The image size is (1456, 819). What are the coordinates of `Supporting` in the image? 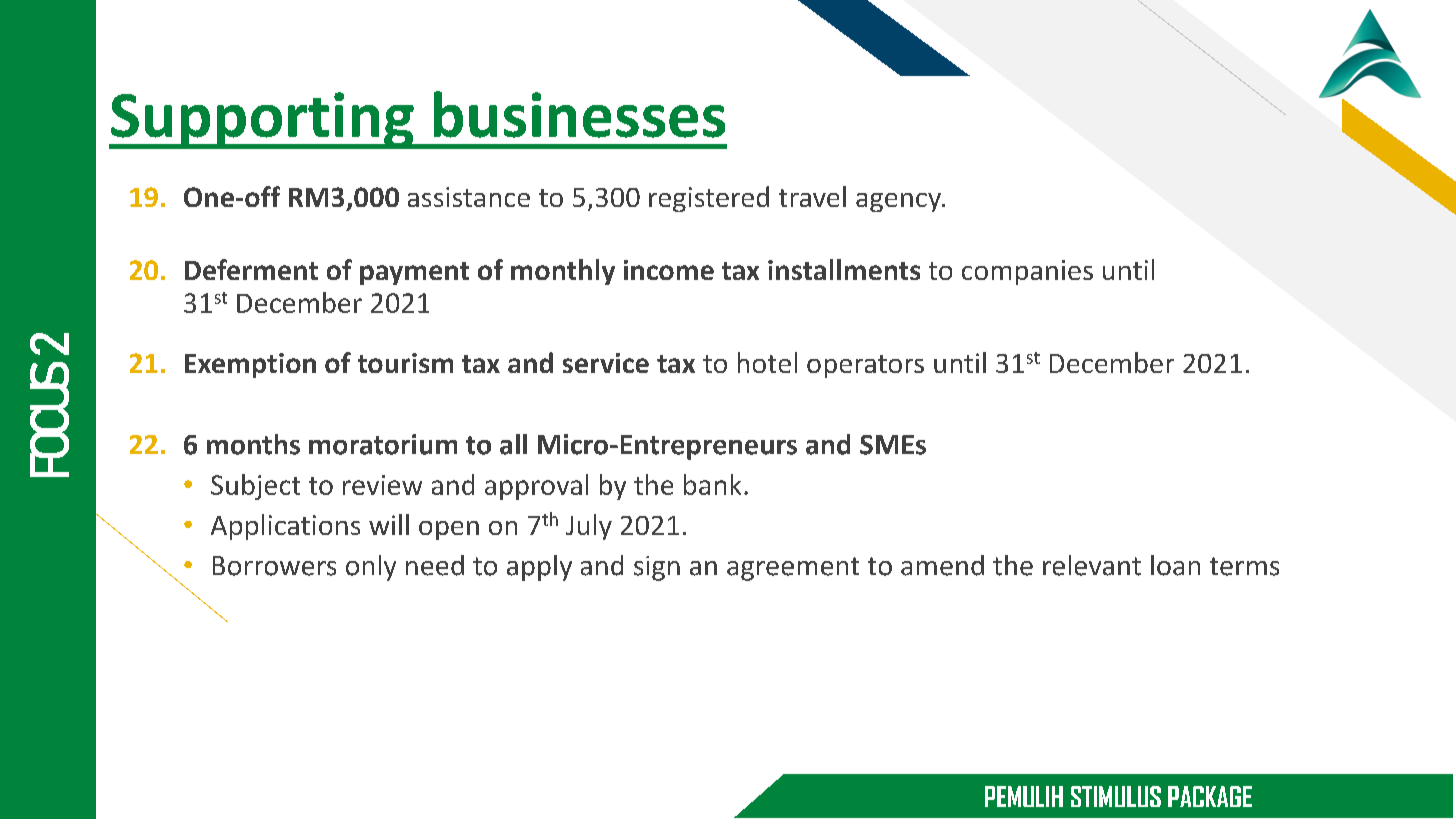 It's located at (262, 120).
